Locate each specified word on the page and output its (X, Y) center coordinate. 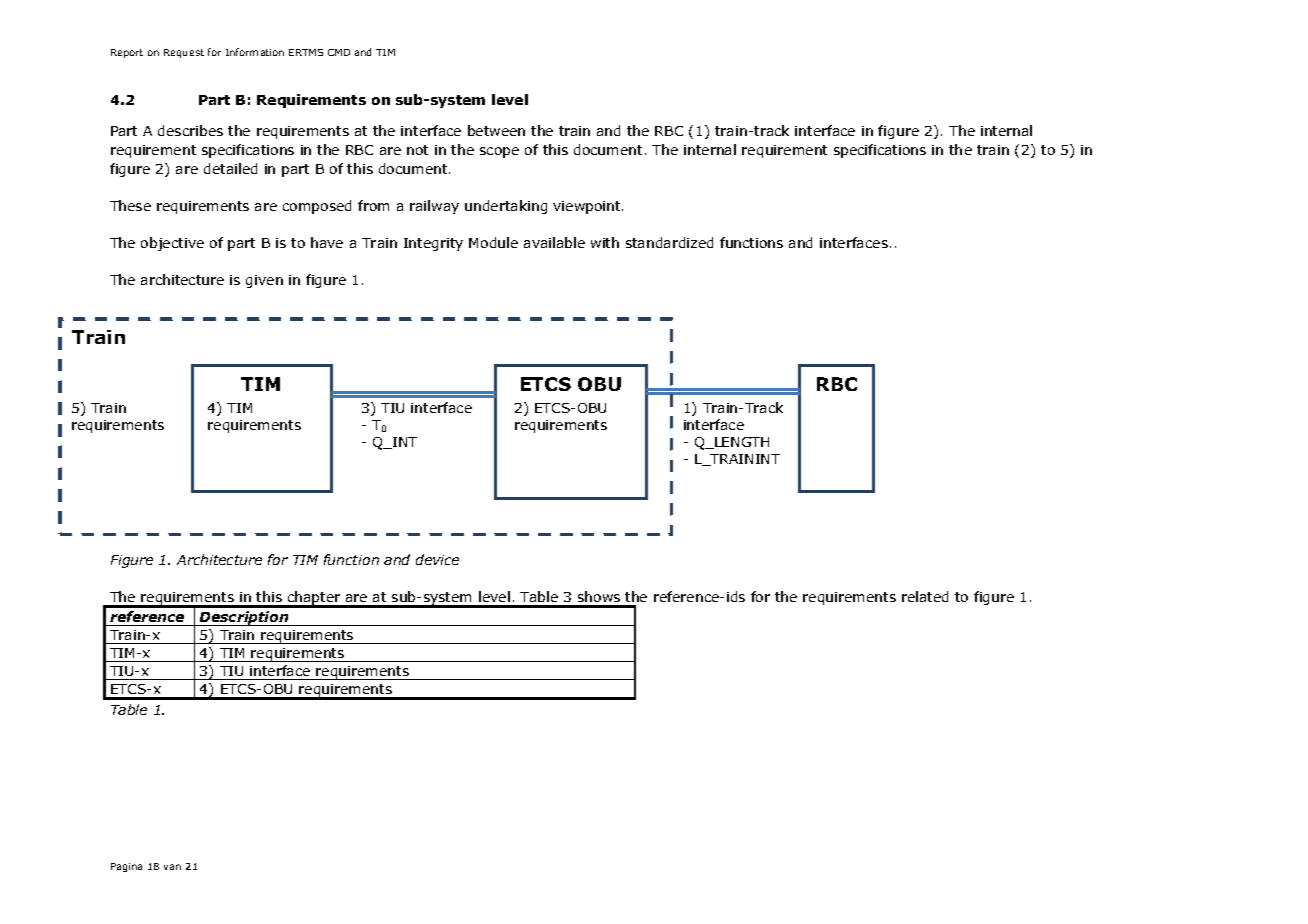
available (554, 242)
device (437, 559)
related (925, 596)
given (264, 281)
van (172, 867)
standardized (669, 242)
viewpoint (588, 207)
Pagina (126, 867)
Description (244, 618)
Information (255, 52)
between (496, 130)
